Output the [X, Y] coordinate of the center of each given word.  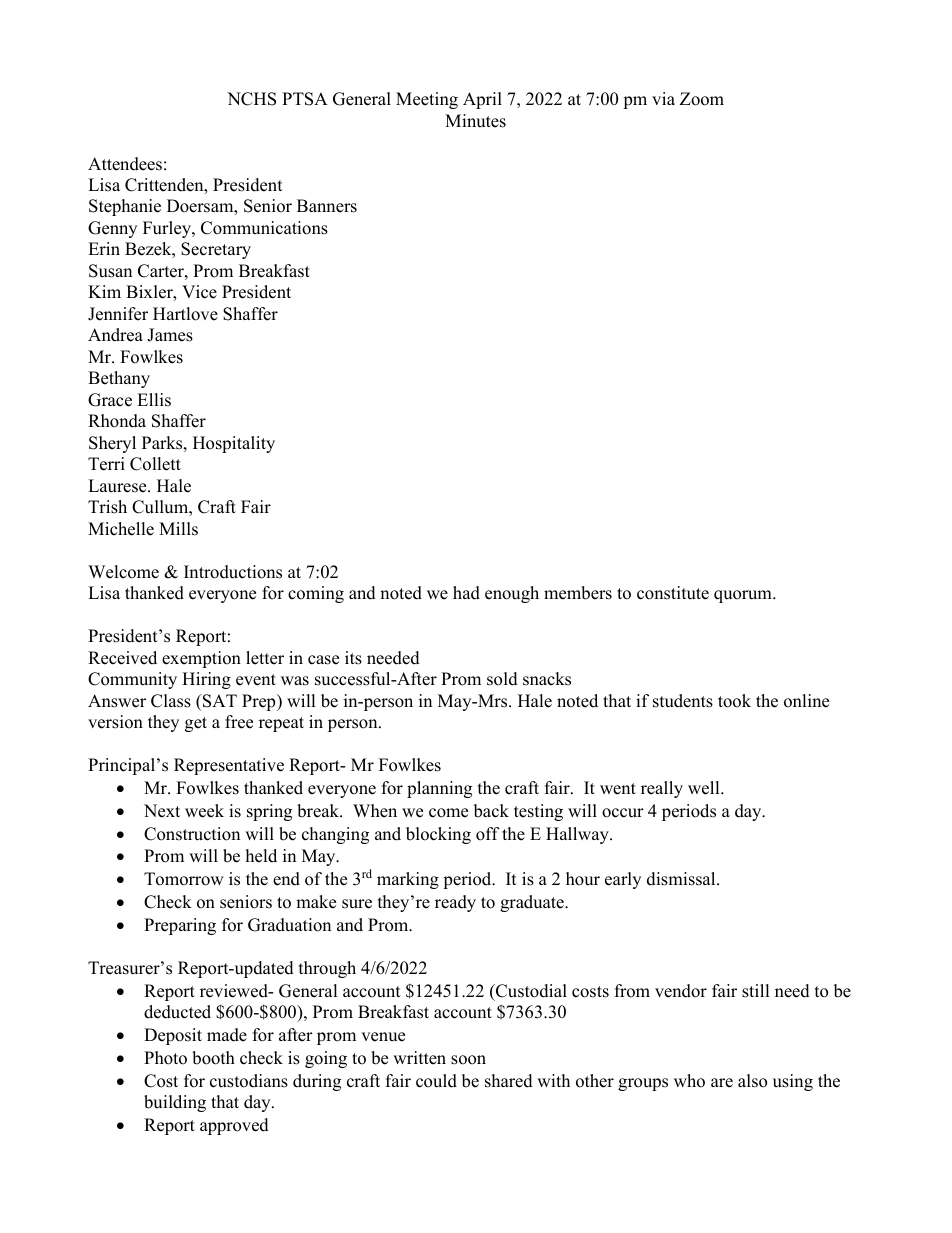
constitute [673, 593]
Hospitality [234, 444]
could [436, 1081]
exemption [201, 659]
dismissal [682, 879]
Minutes [475, 121]
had [466, 593]
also [752, 1081]
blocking [438, 835]
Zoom [702, 99]
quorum [744, 596]
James [170, 335]
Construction [192, 834]
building [175, 1103]
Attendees [125, 164]
